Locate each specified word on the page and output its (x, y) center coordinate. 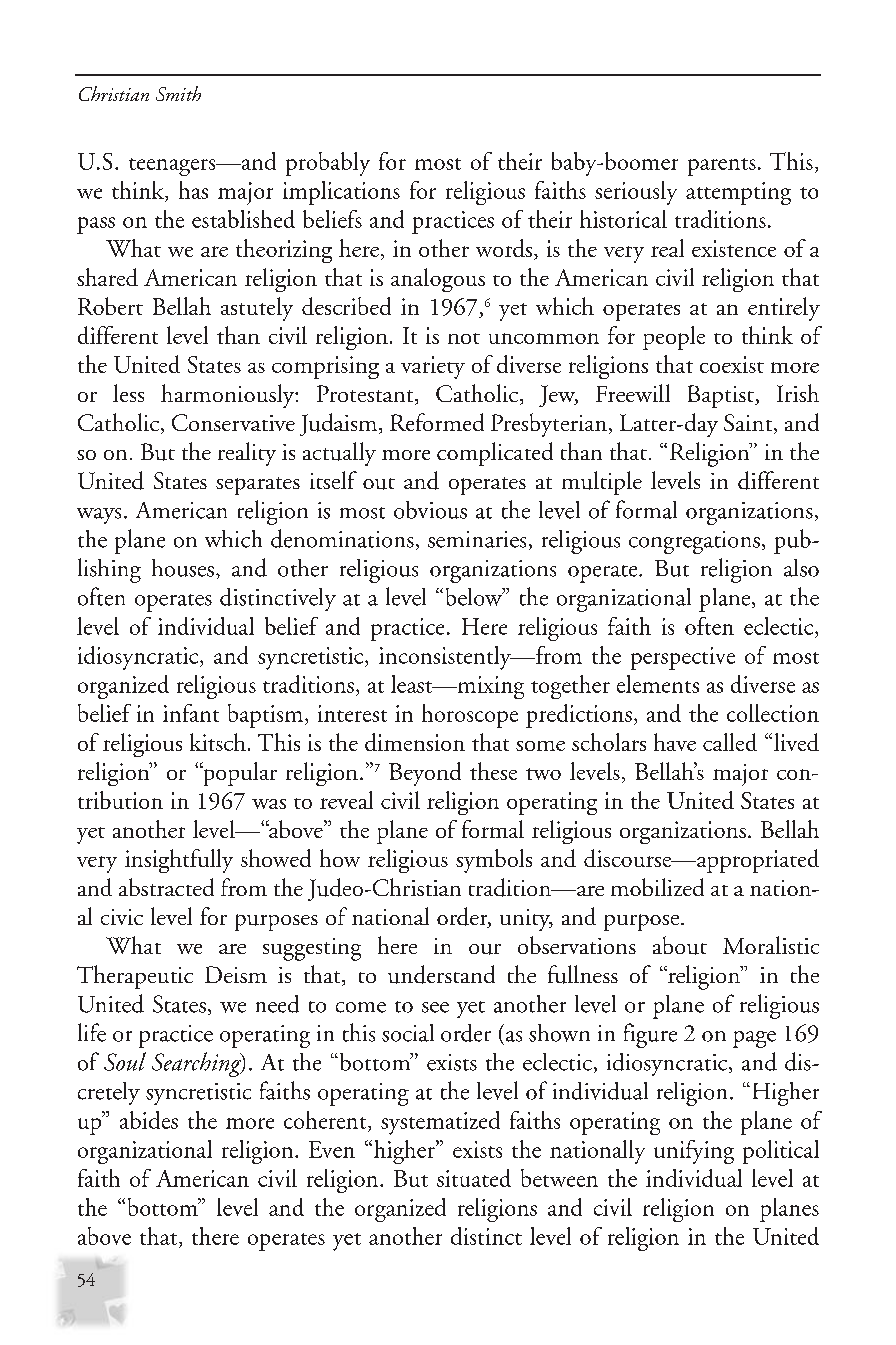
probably (328, 164)
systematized (440, 1123)
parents (722, 167)
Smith (178, 93)
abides (149, 1120)
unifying (694, 1152)
